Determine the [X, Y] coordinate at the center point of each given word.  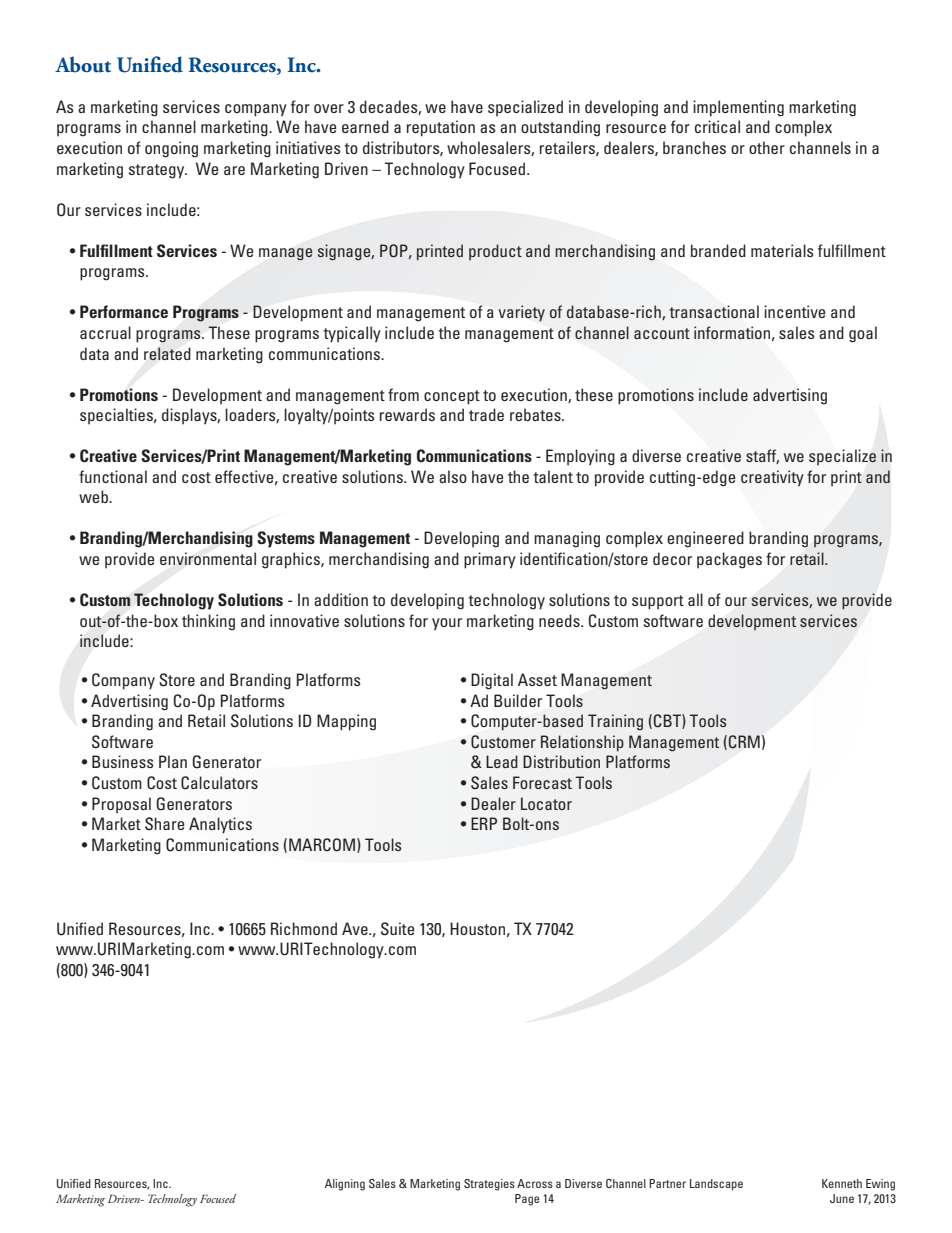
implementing [738, 108]
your [447, 624]
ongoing [171, 149]
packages [729, 560]
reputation [441, 128]
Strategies [489, 1185]
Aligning [345, 1185]
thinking [208, 622]
